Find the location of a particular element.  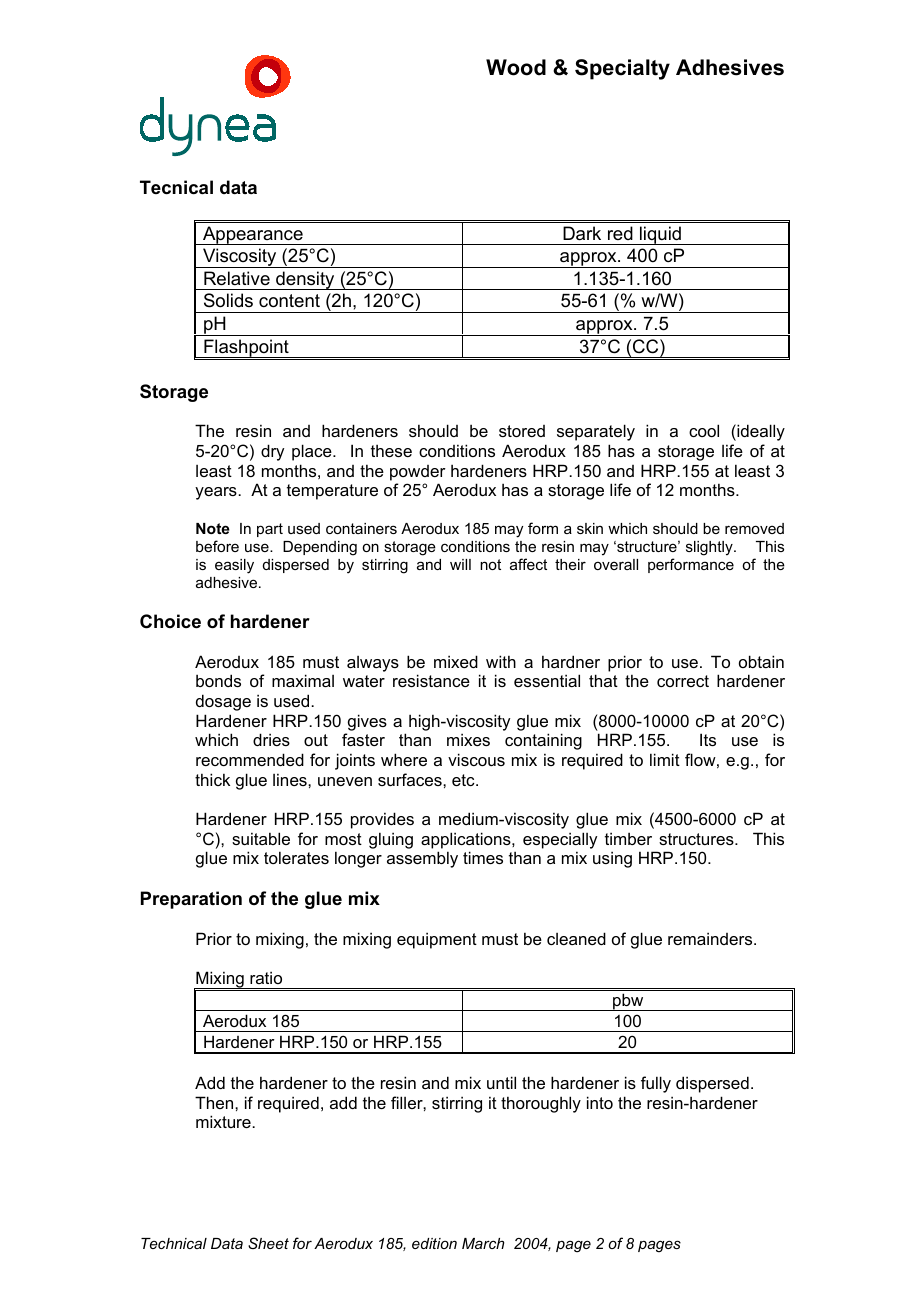

years is located at coordinates (217, 493).
